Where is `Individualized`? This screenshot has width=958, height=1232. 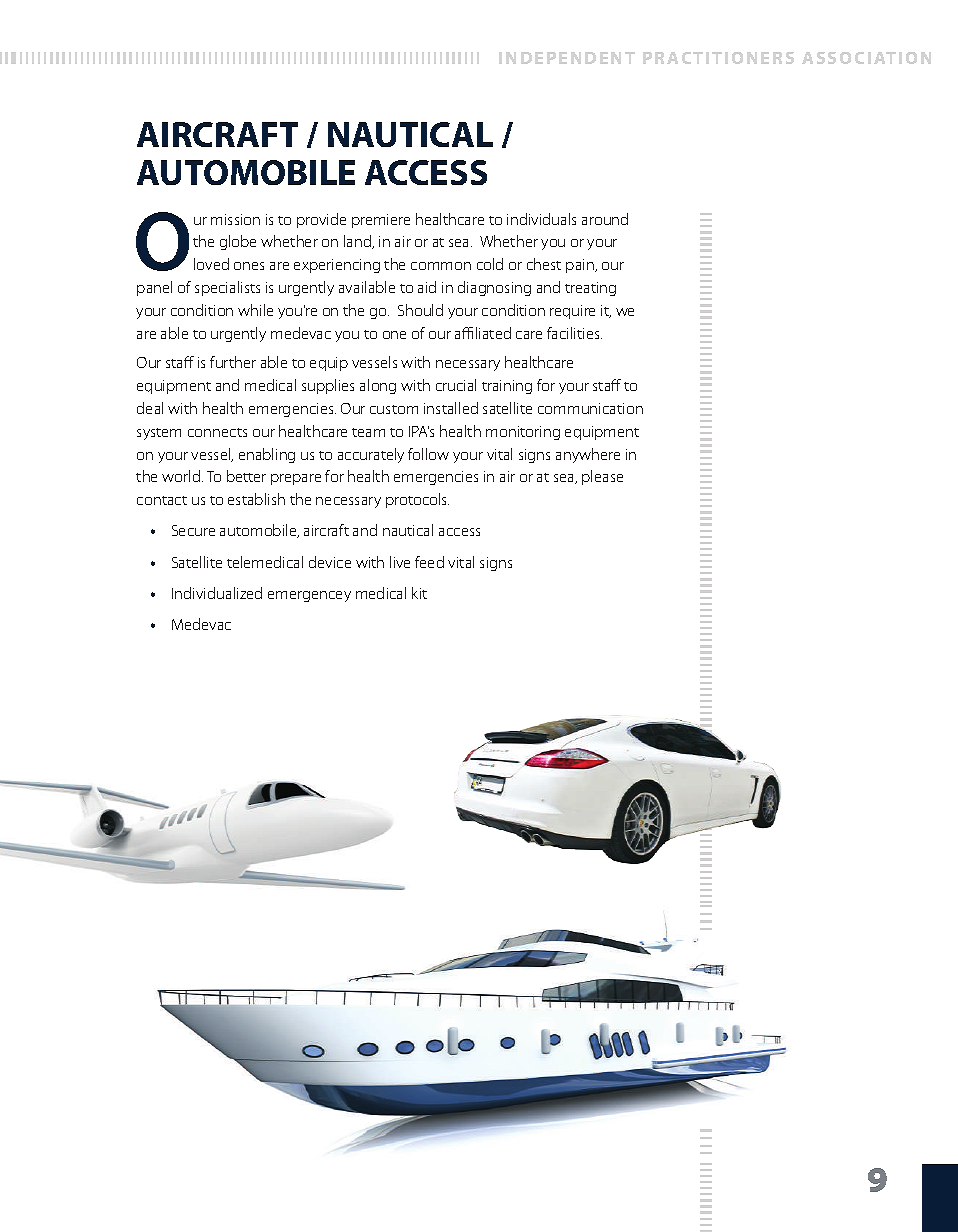
Individualized is located at coordinates (217, 593).
